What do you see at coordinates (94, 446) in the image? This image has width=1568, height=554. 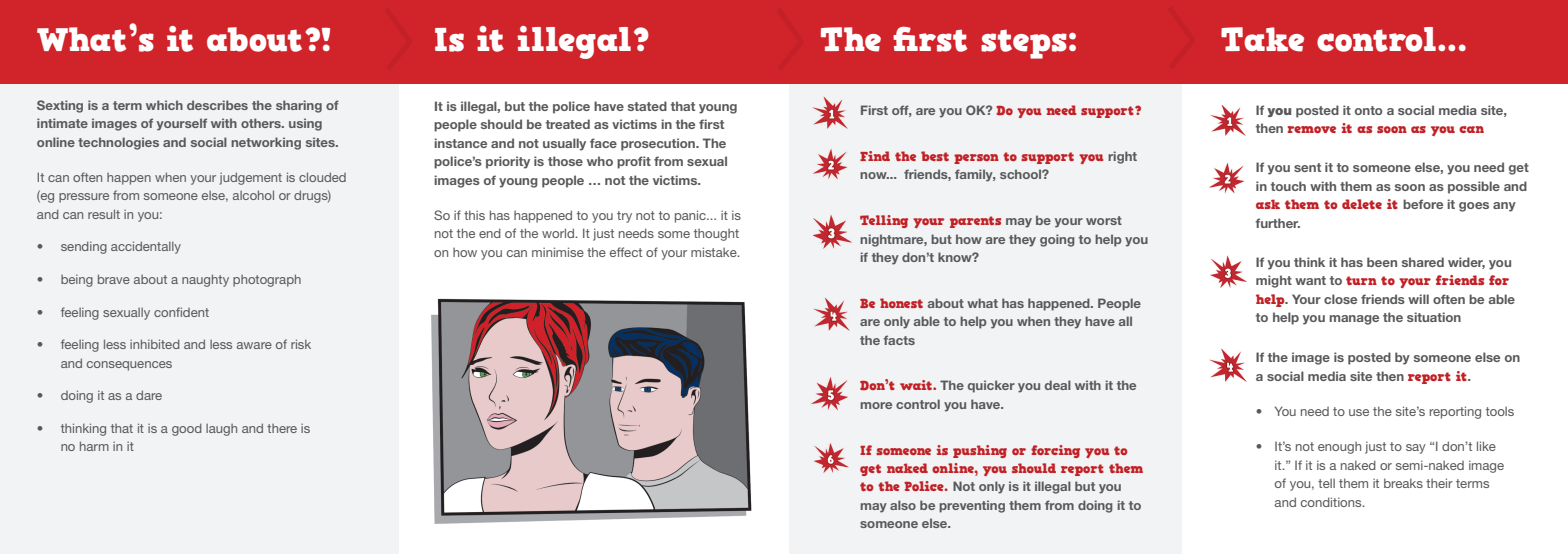 I see `harm` at bounding box center [94, 446].
